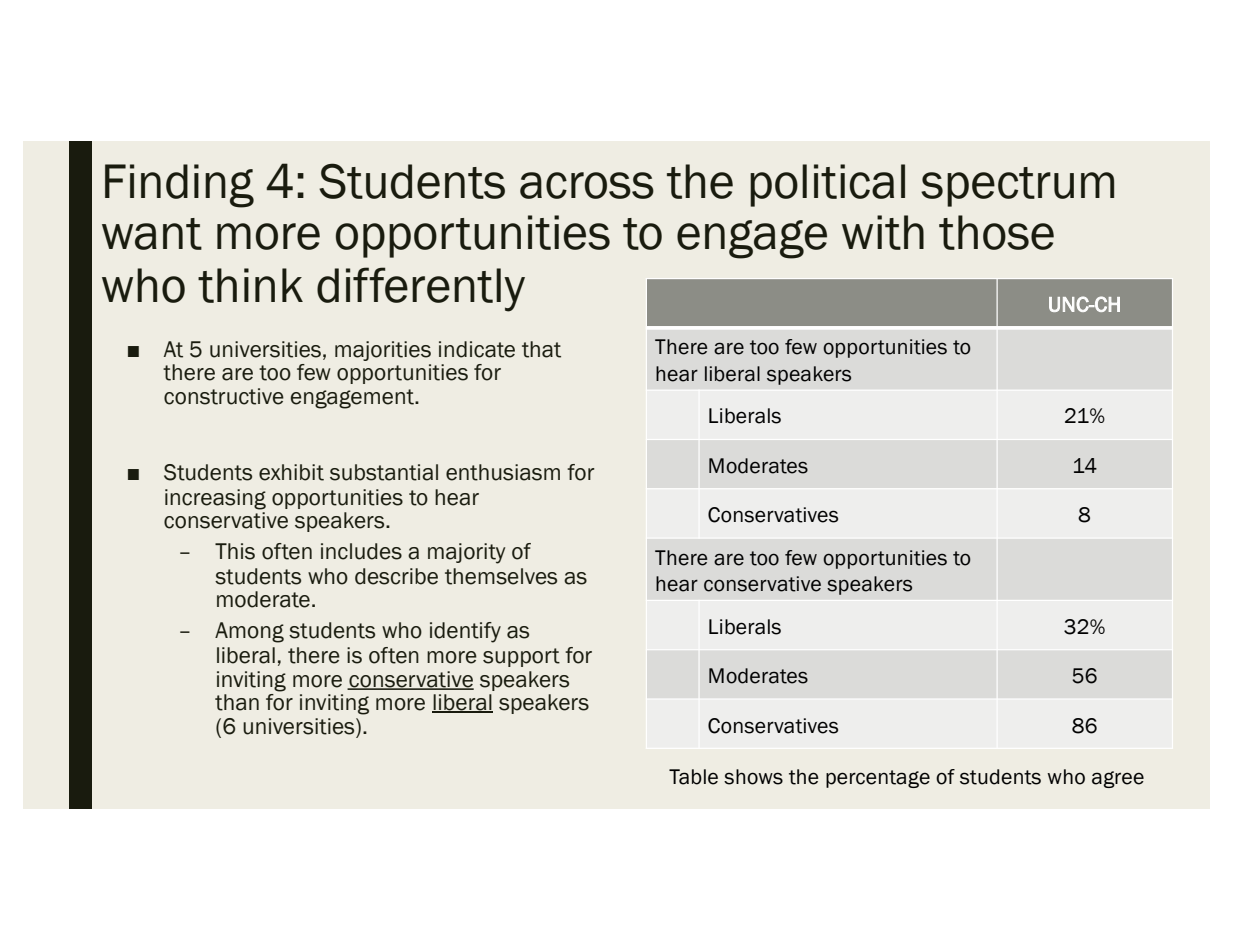  Describe the element at coordinates (503, 472) in the page. I see `enthusiasm` at that location.
